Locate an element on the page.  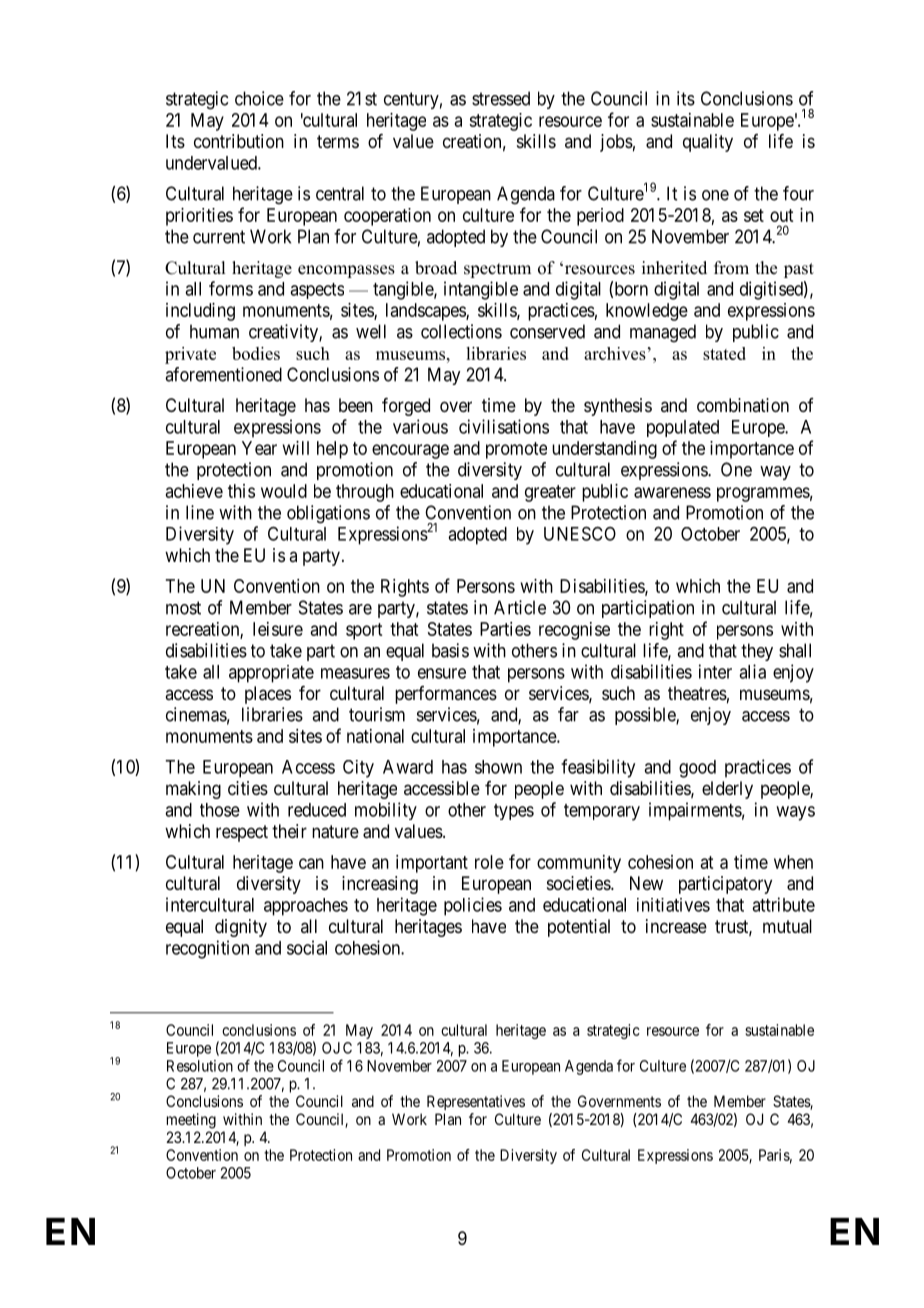
stressed is located at coordinates (501, 98).
